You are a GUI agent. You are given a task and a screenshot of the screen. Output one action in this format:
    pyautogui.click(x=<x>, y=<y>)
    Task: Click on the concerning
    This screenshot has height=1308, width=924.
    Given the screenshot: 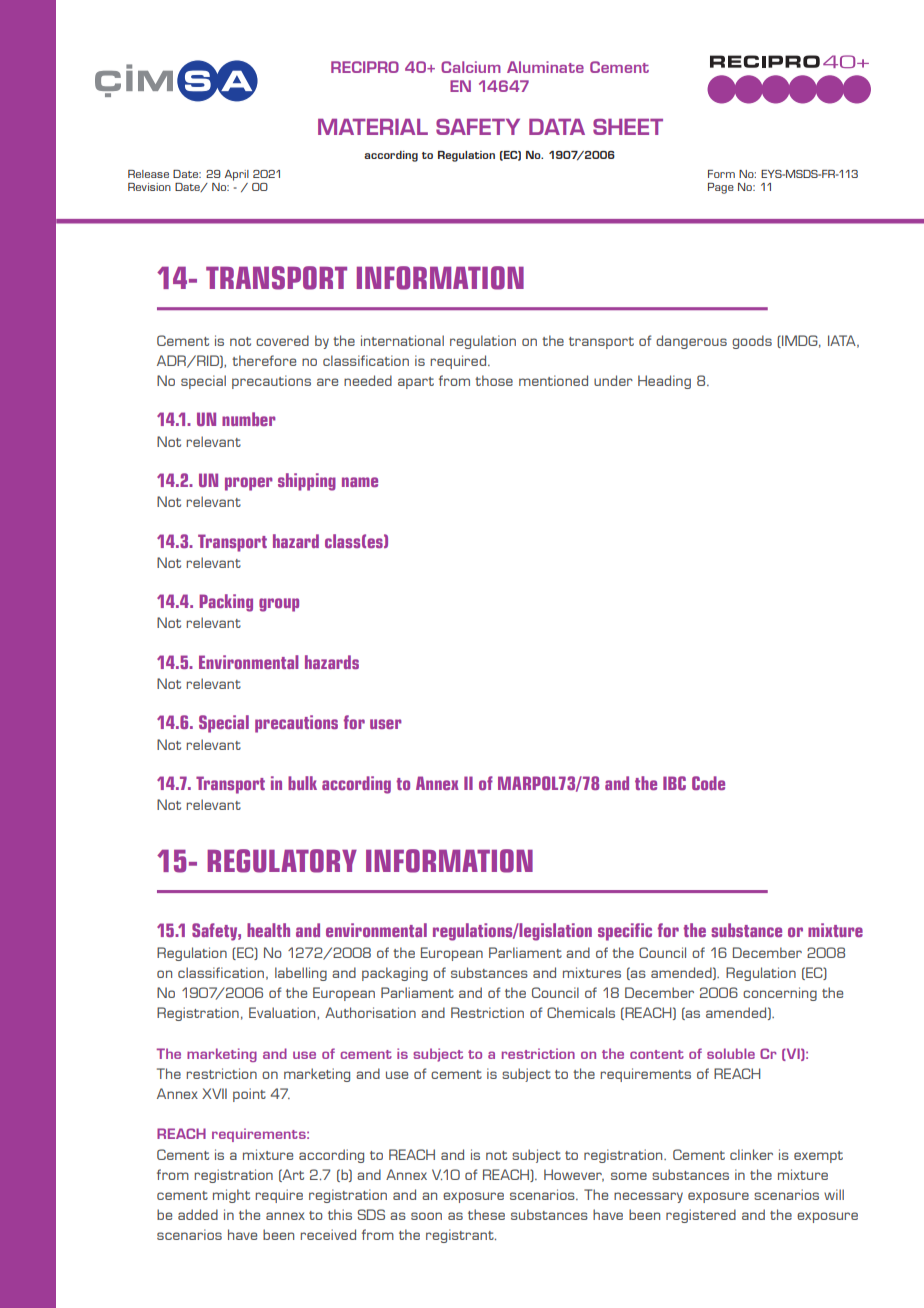 What is the action you would take?
    pyautogui.click(x=780, y=994)
